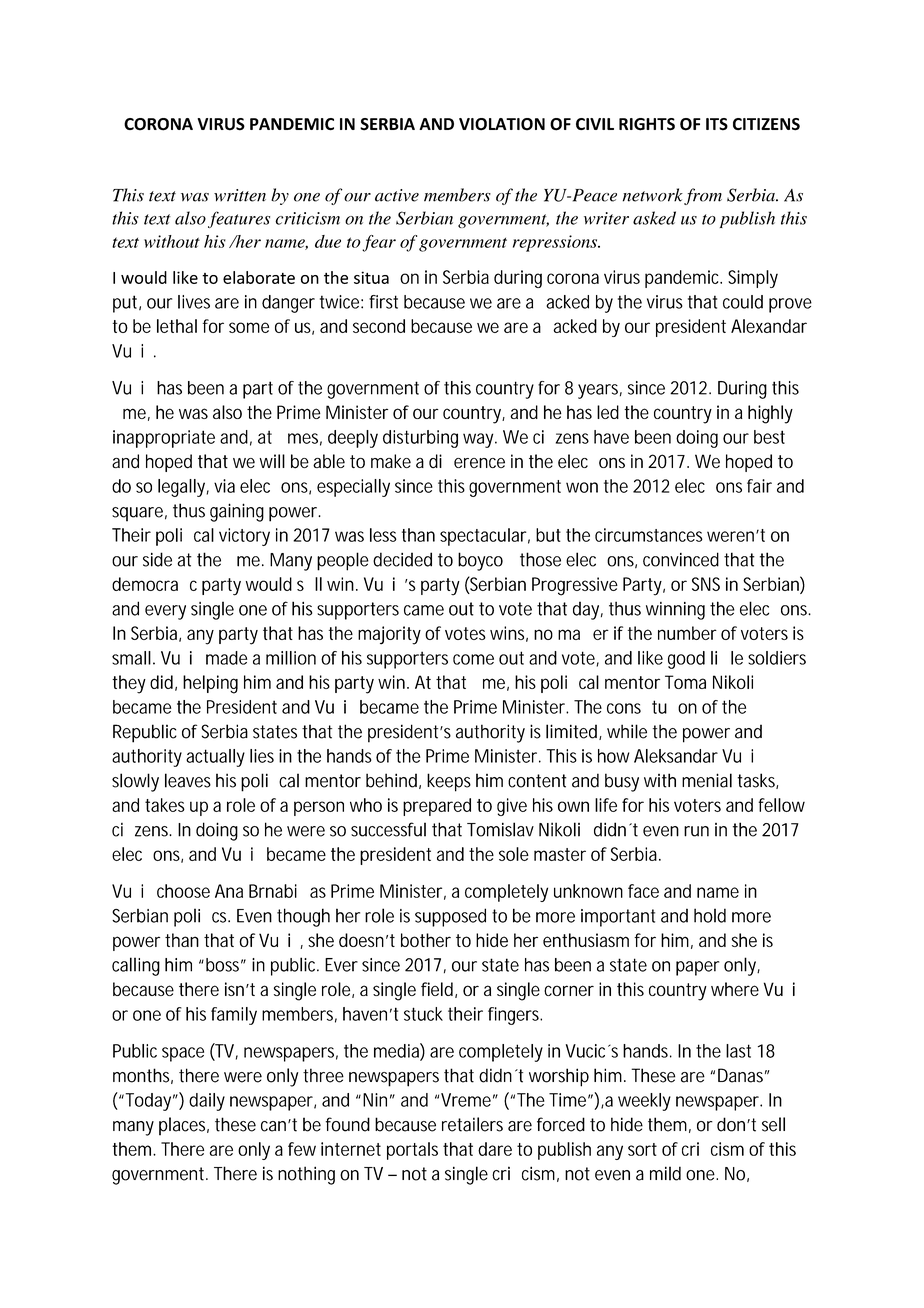  What do you see at coordinates (426, 940) in the screenshot?
I see `bother` at bounding box center [426, 940].
